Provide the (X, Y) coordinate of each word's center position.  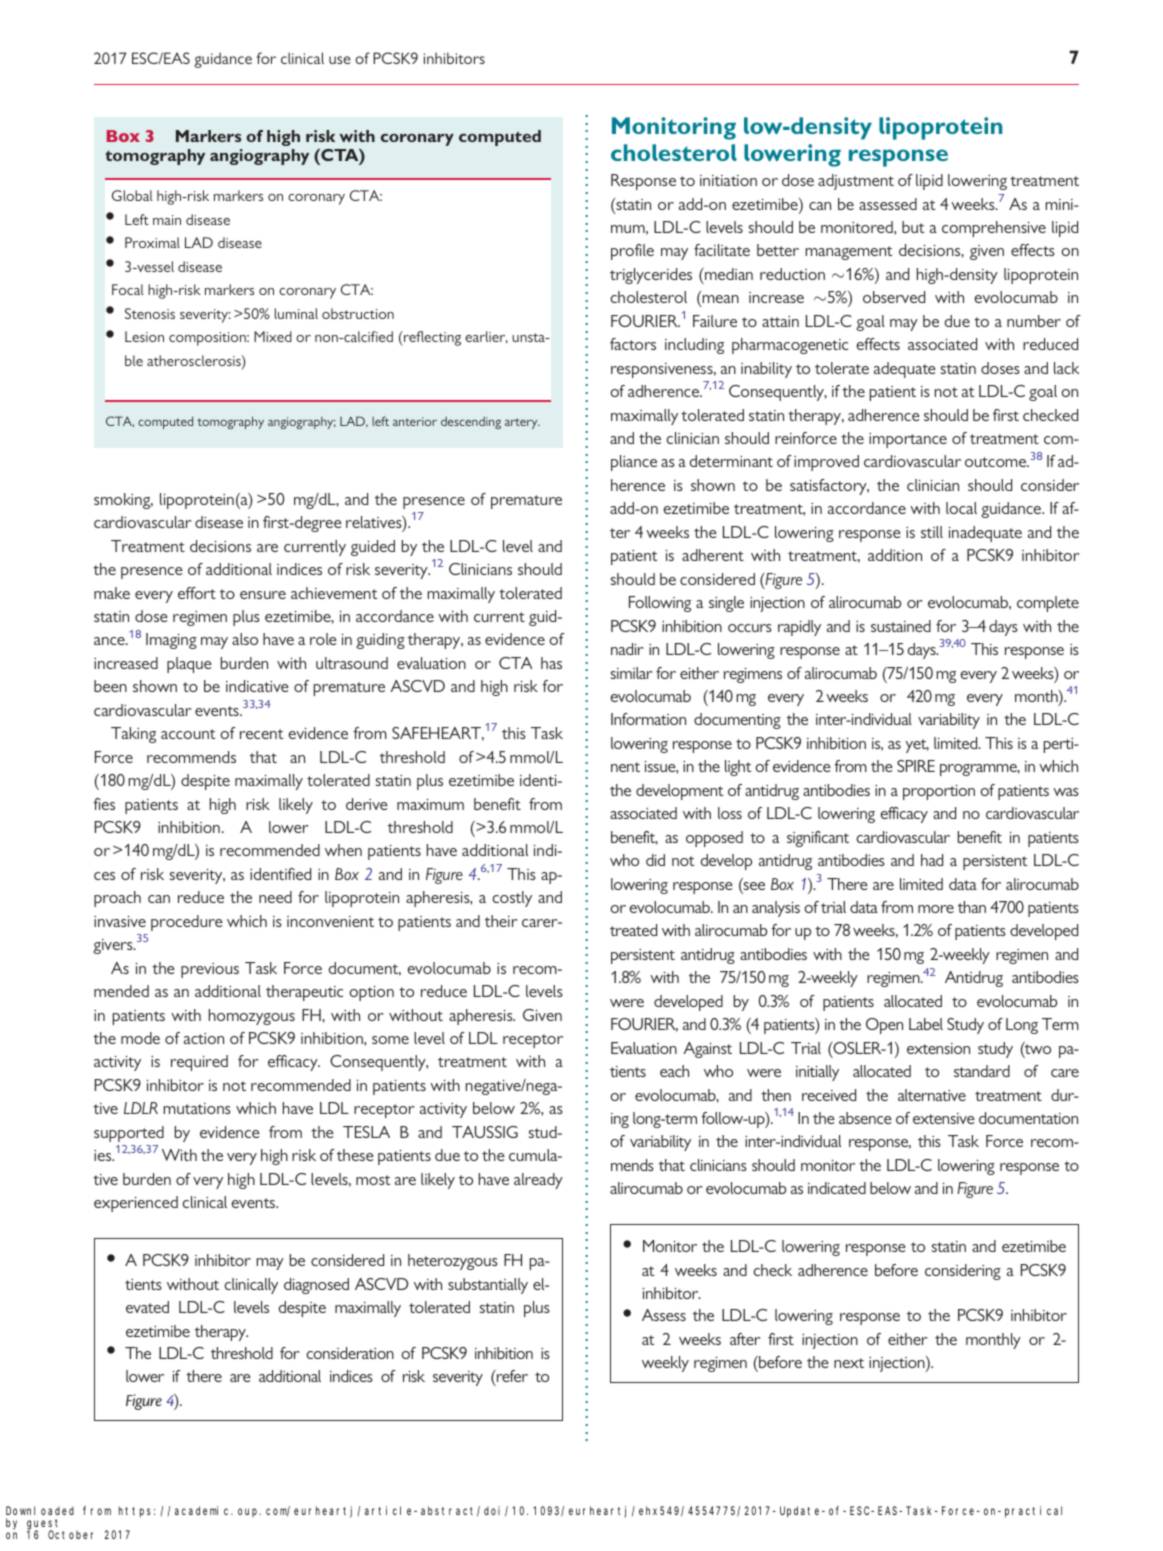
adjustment (856, 182)
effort (197, 593)
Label (926, 1024)
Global (132, 195)
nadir (627, 649)
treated (633, 930)
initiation (728, 180)
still (932, 532)
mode (140, 1038)
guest (45, 1525)
